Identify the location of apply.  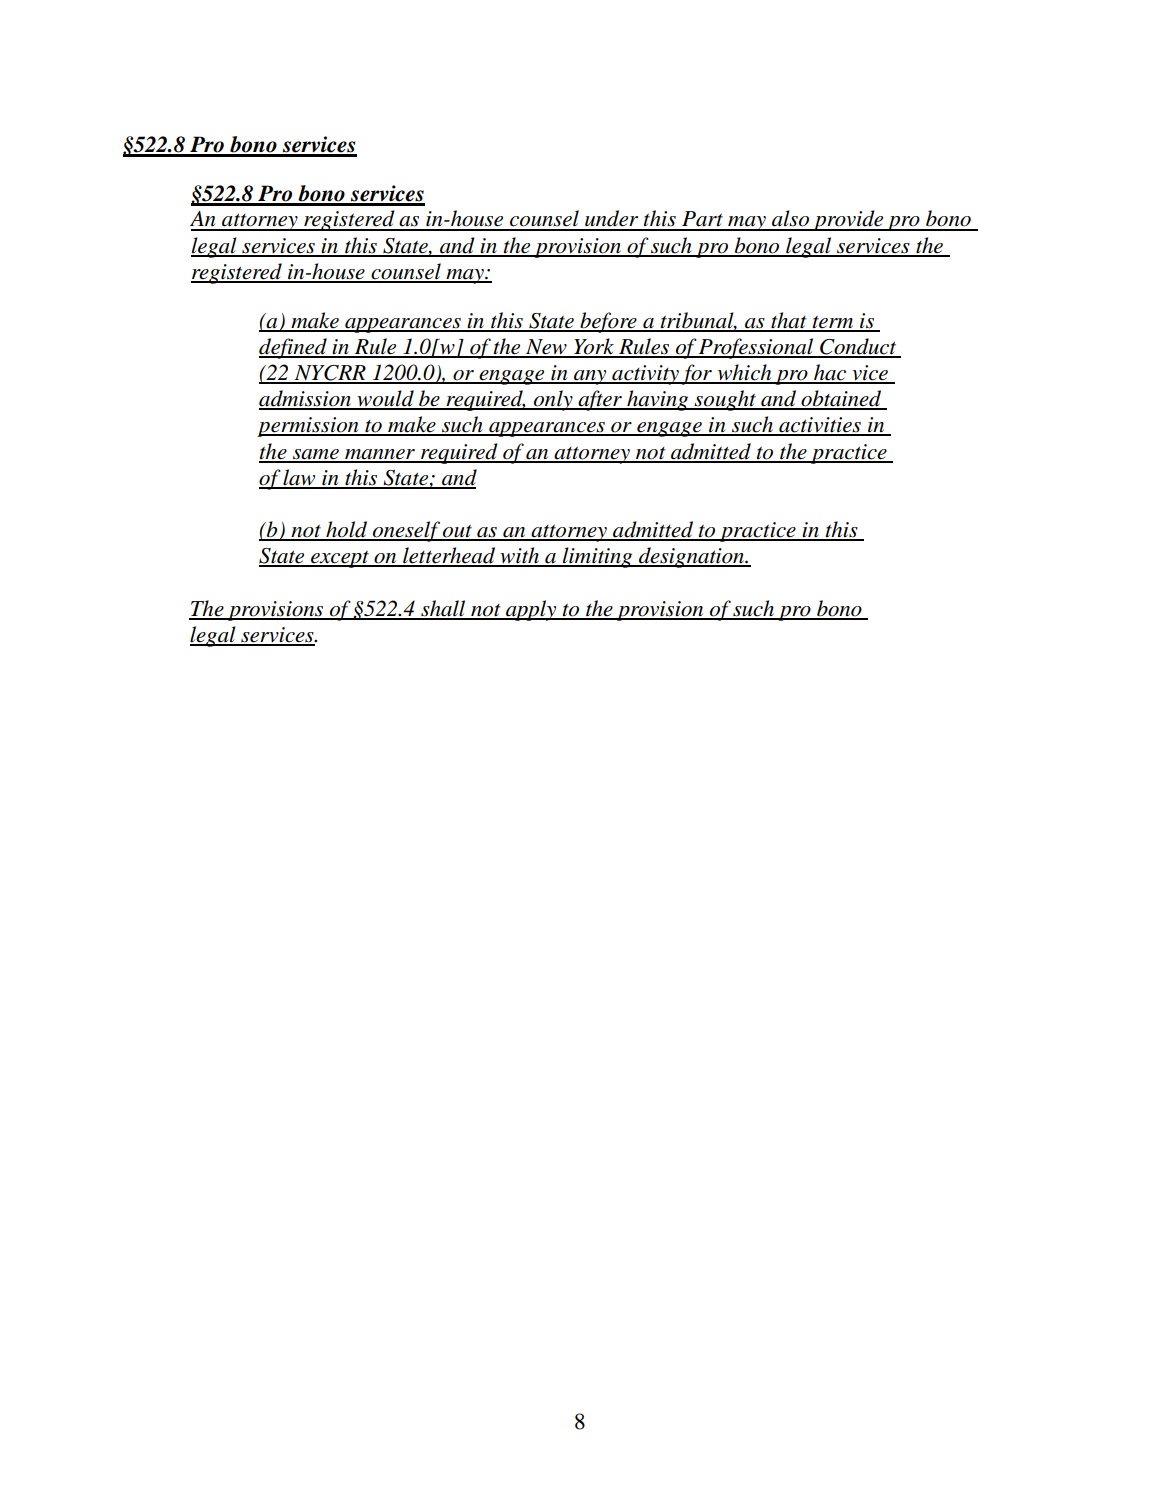
(531, 610).
